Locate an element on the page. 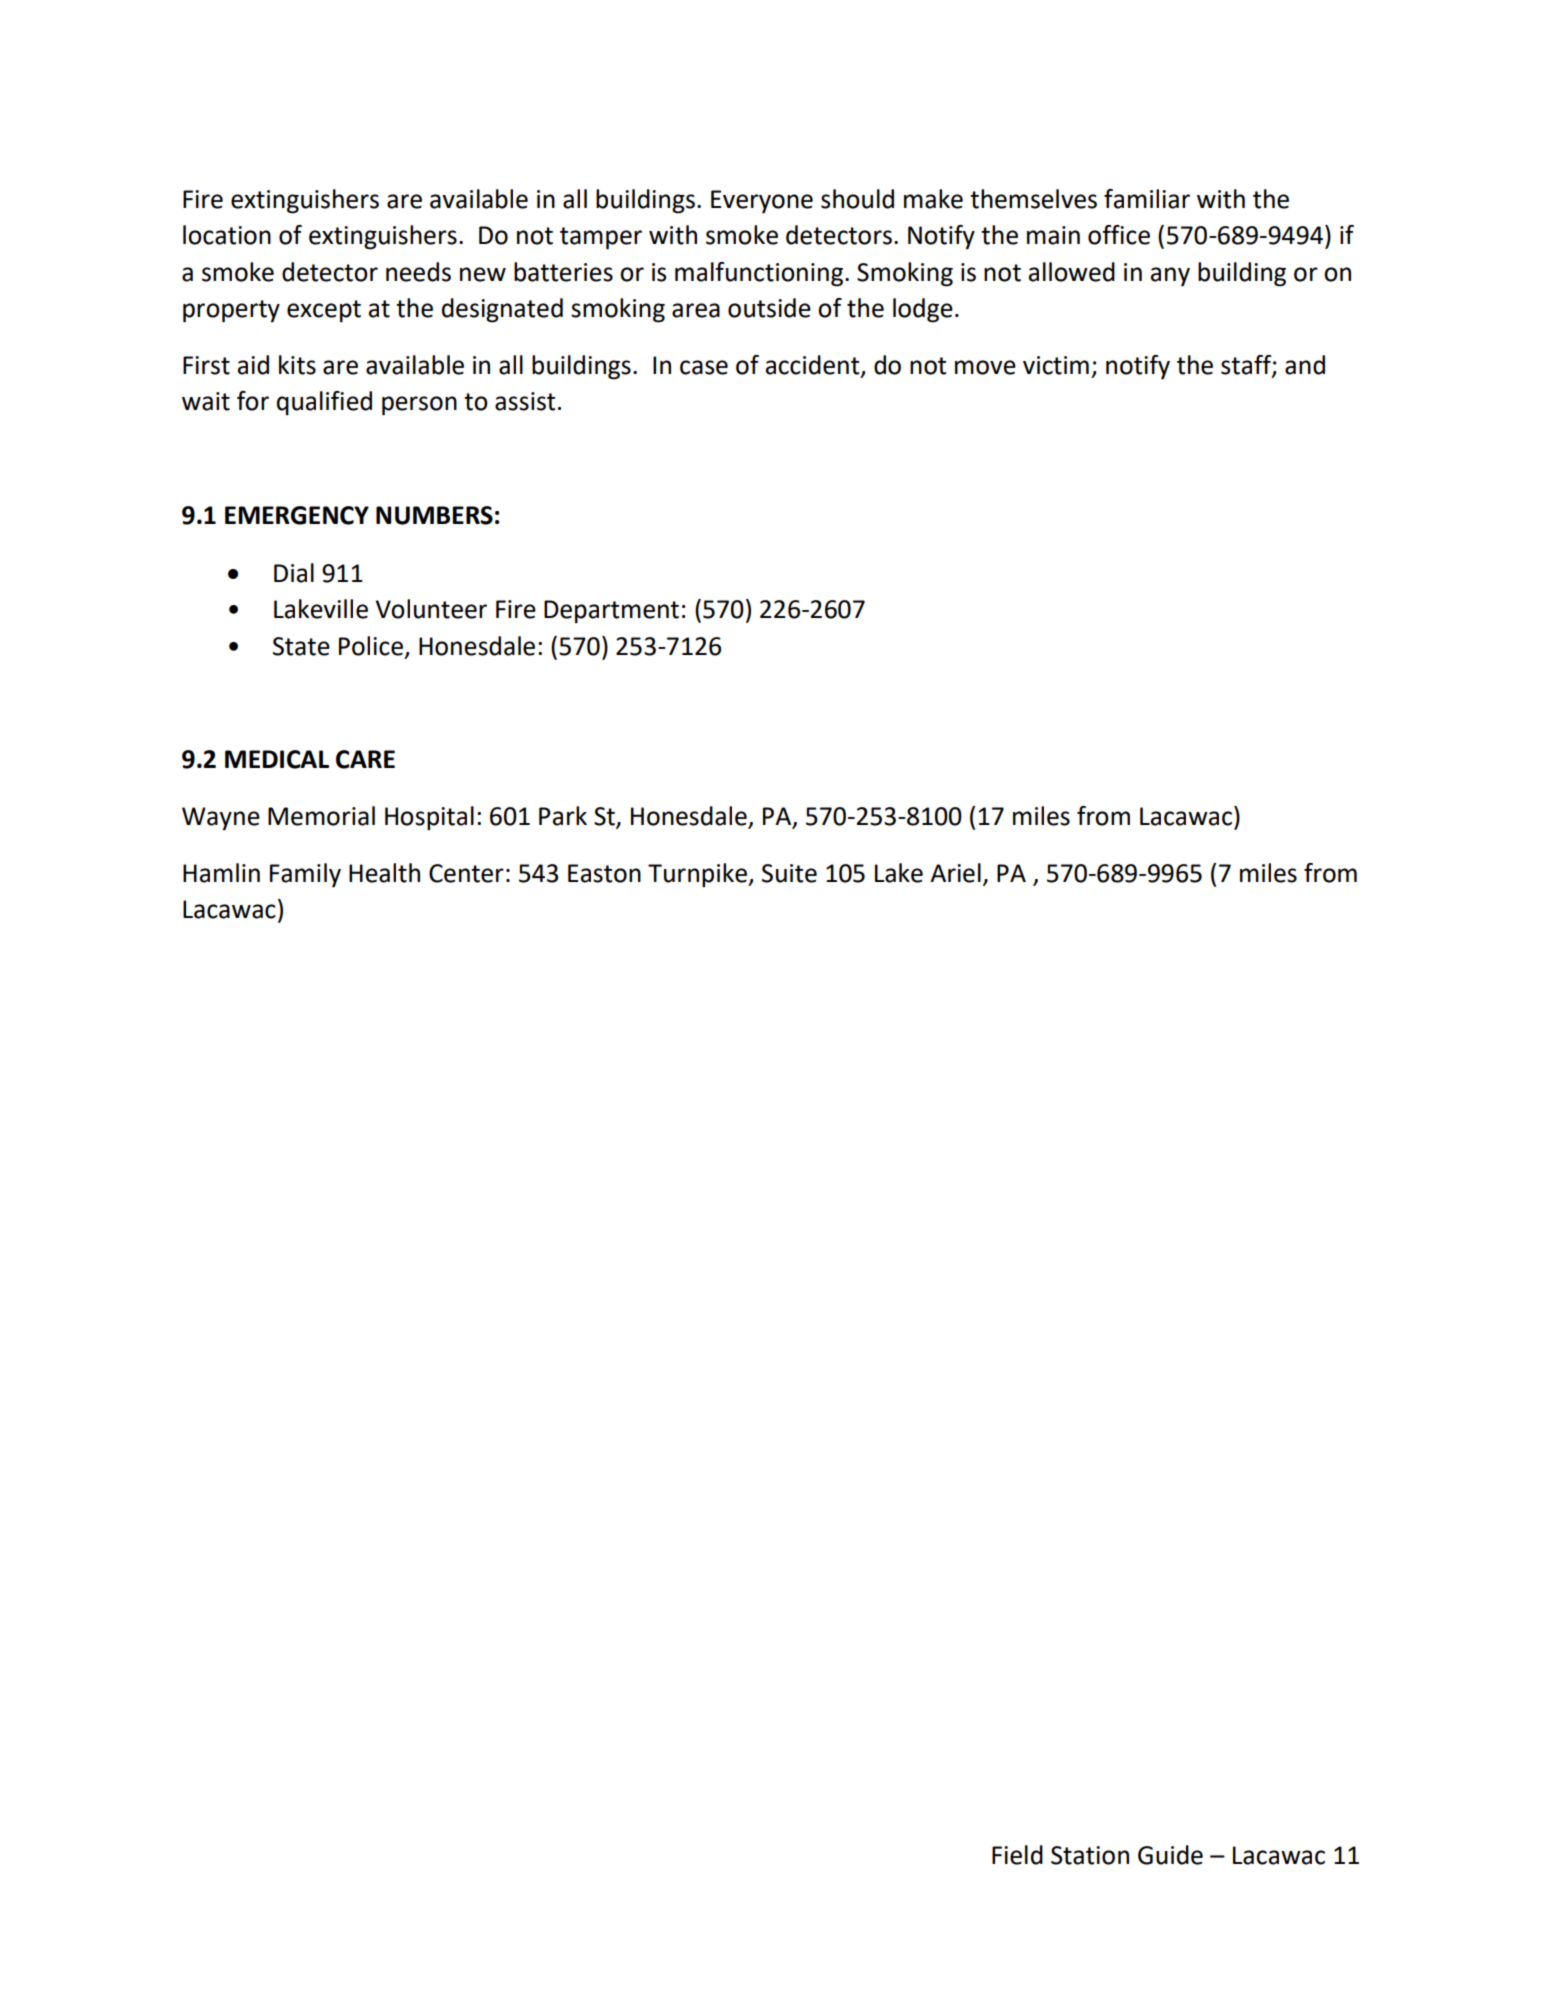 This image has width=1542, height=1996. Suite is located at coordinates (789, 873).
